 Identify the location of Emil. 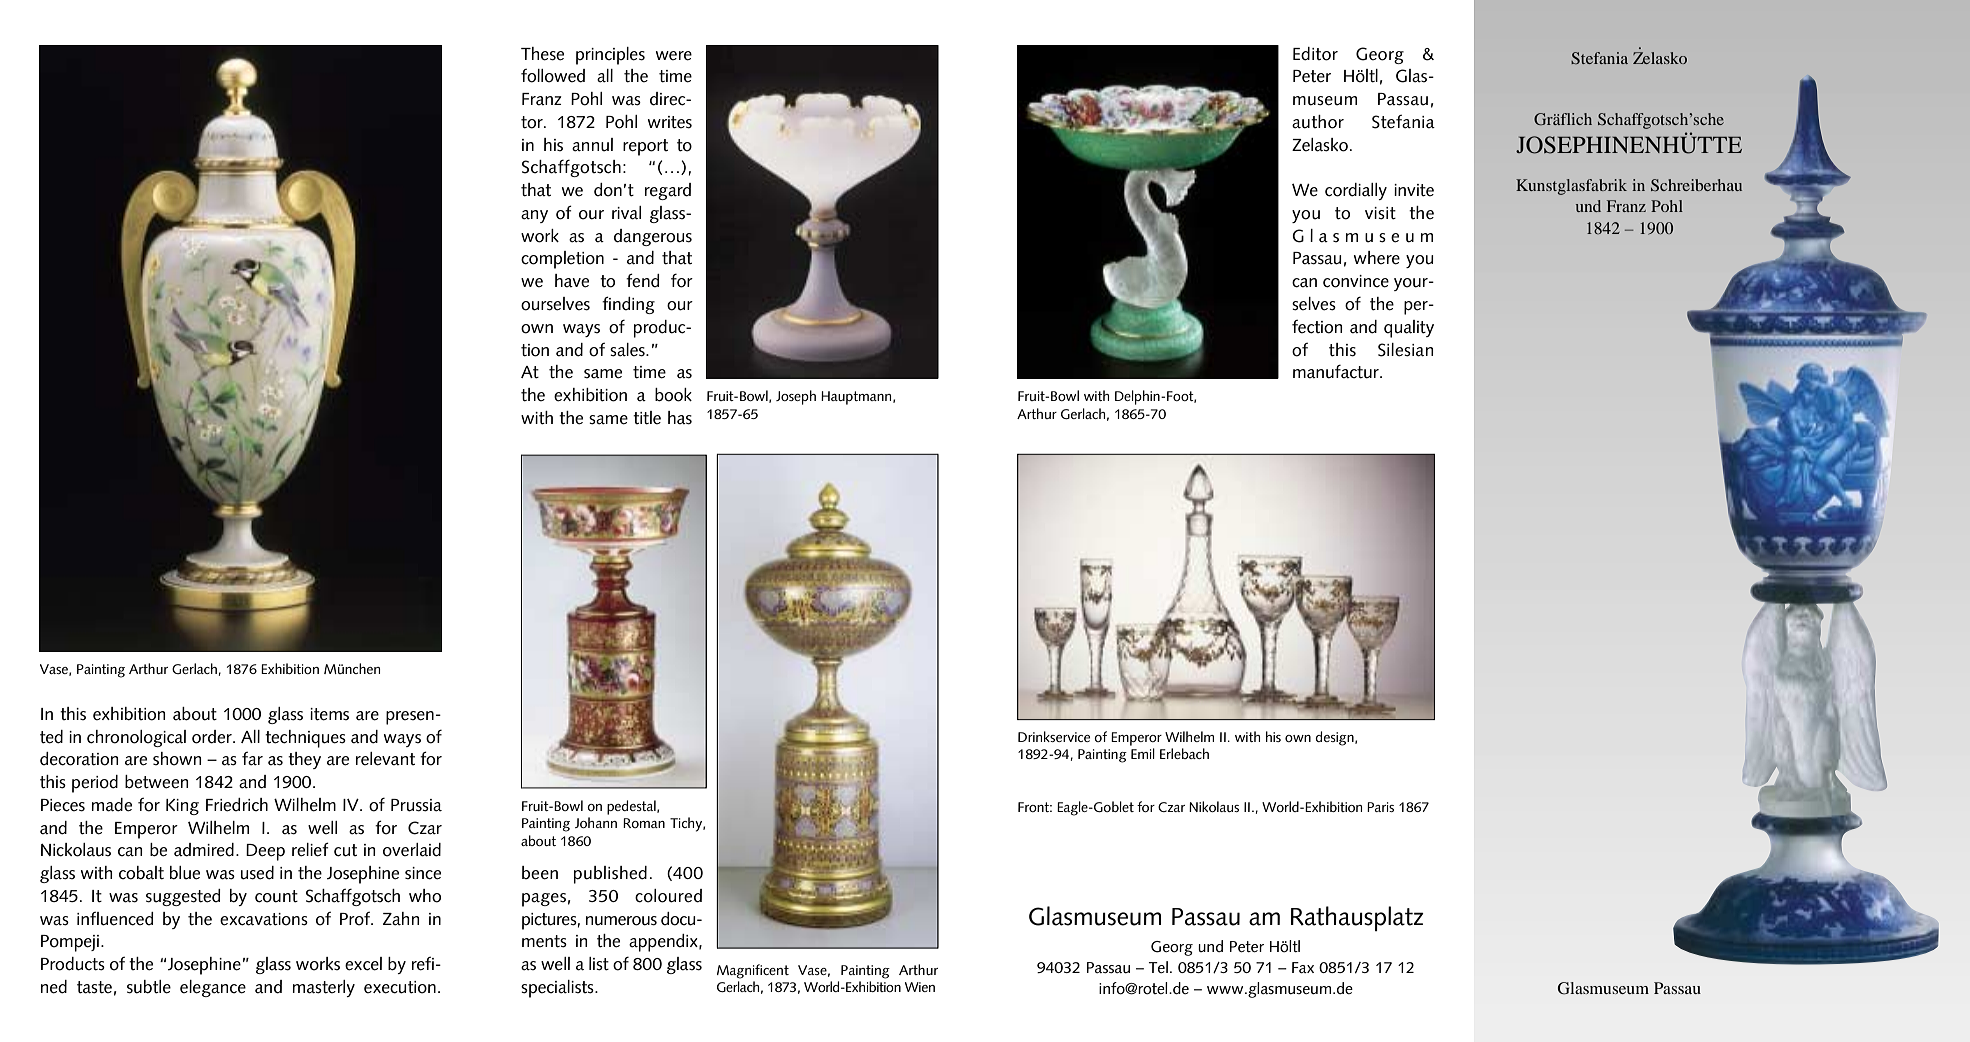
(1143, 753).
